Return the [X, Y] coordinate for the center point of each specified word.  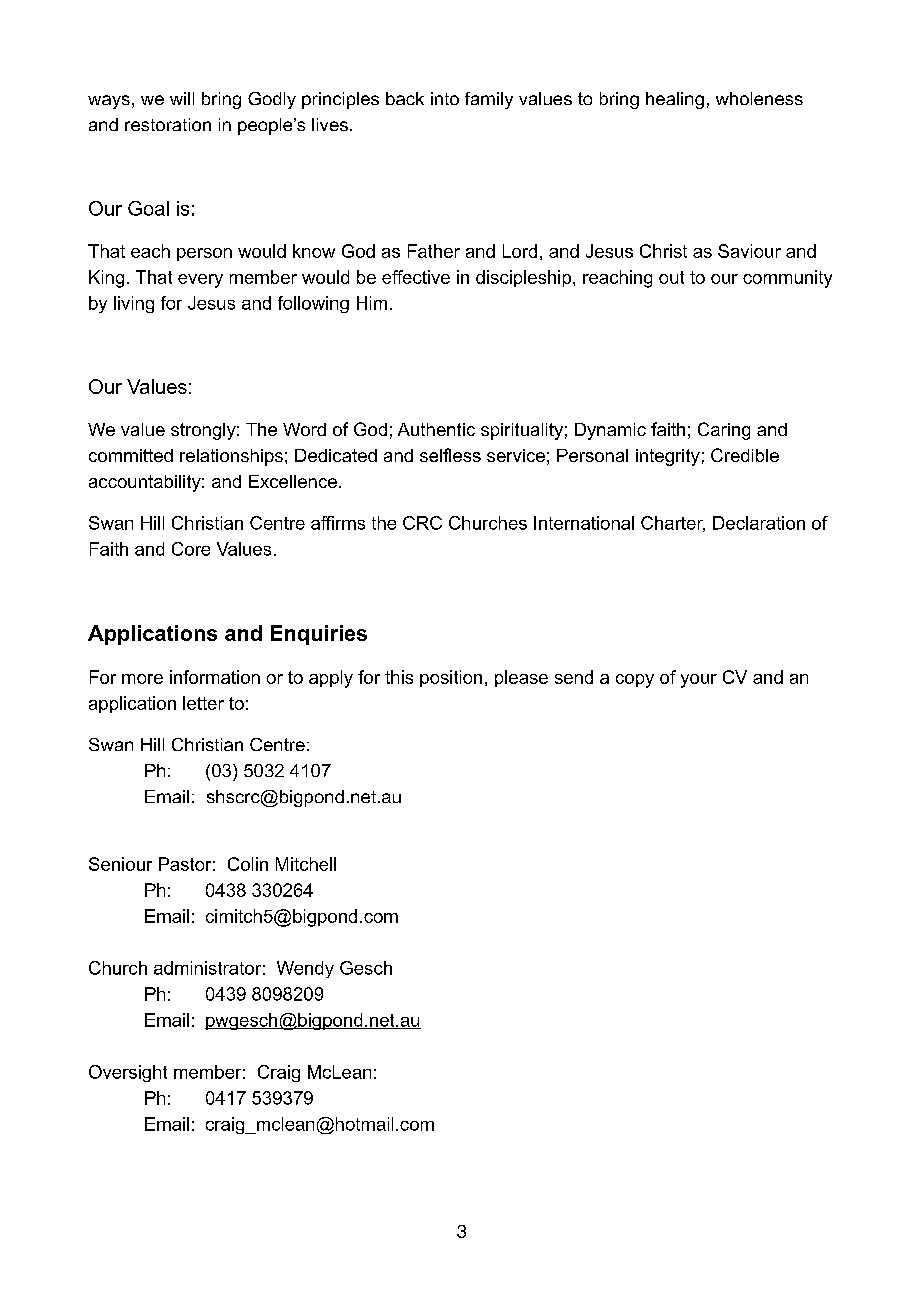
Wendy [305, 969]
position [451, 678]
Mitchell [306, 864]
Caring [724, 431]
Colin [248, 864]
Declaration [759, 523]
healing [675, 100]
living [134, 304]
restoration [168, 124]
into [445, 98]
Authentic [436, 429]
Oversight [128, 1073]
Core [191, 549]
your [699, 681]
